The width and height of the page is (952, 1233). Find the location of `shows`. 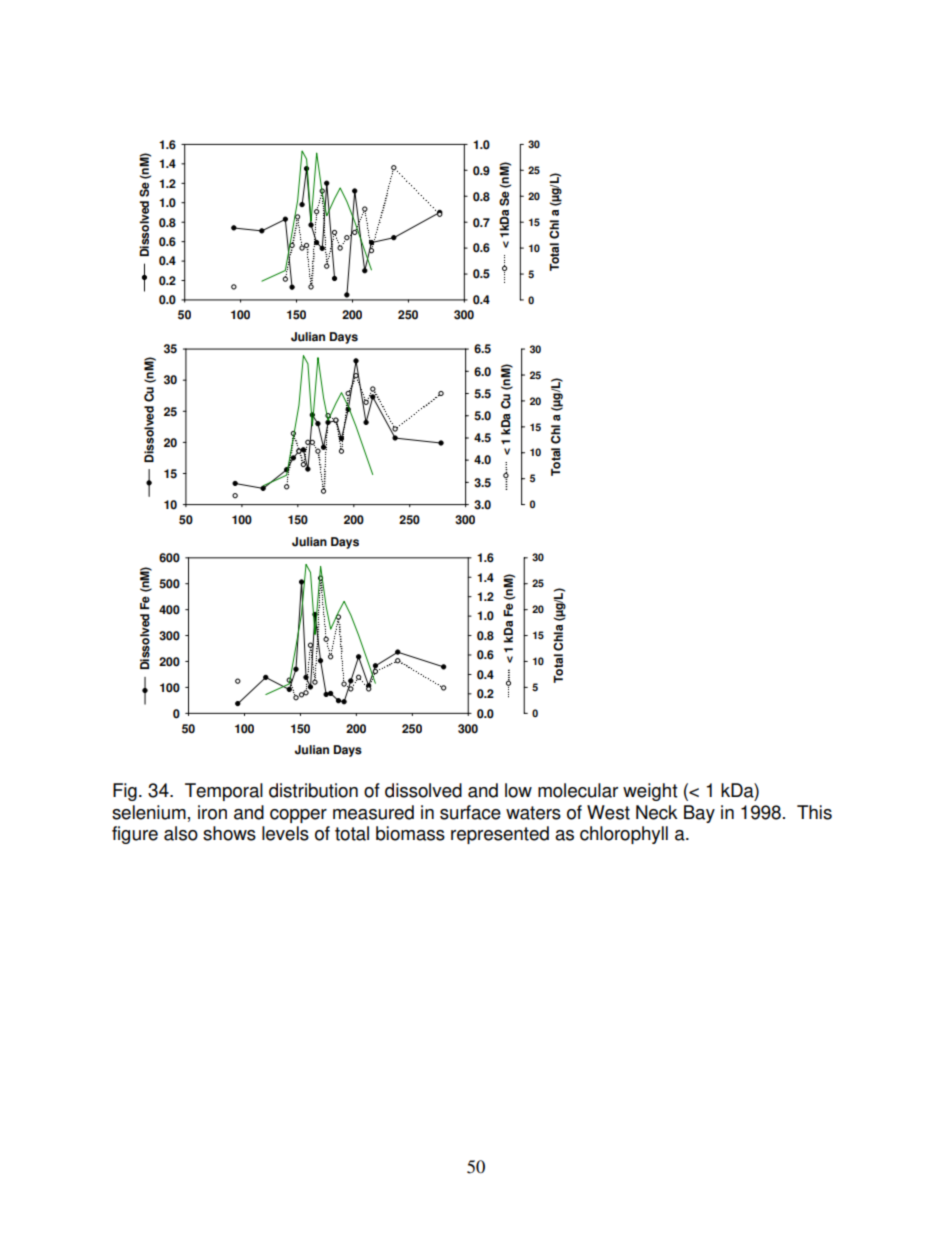

shows is located at coordinates (229, 833).
